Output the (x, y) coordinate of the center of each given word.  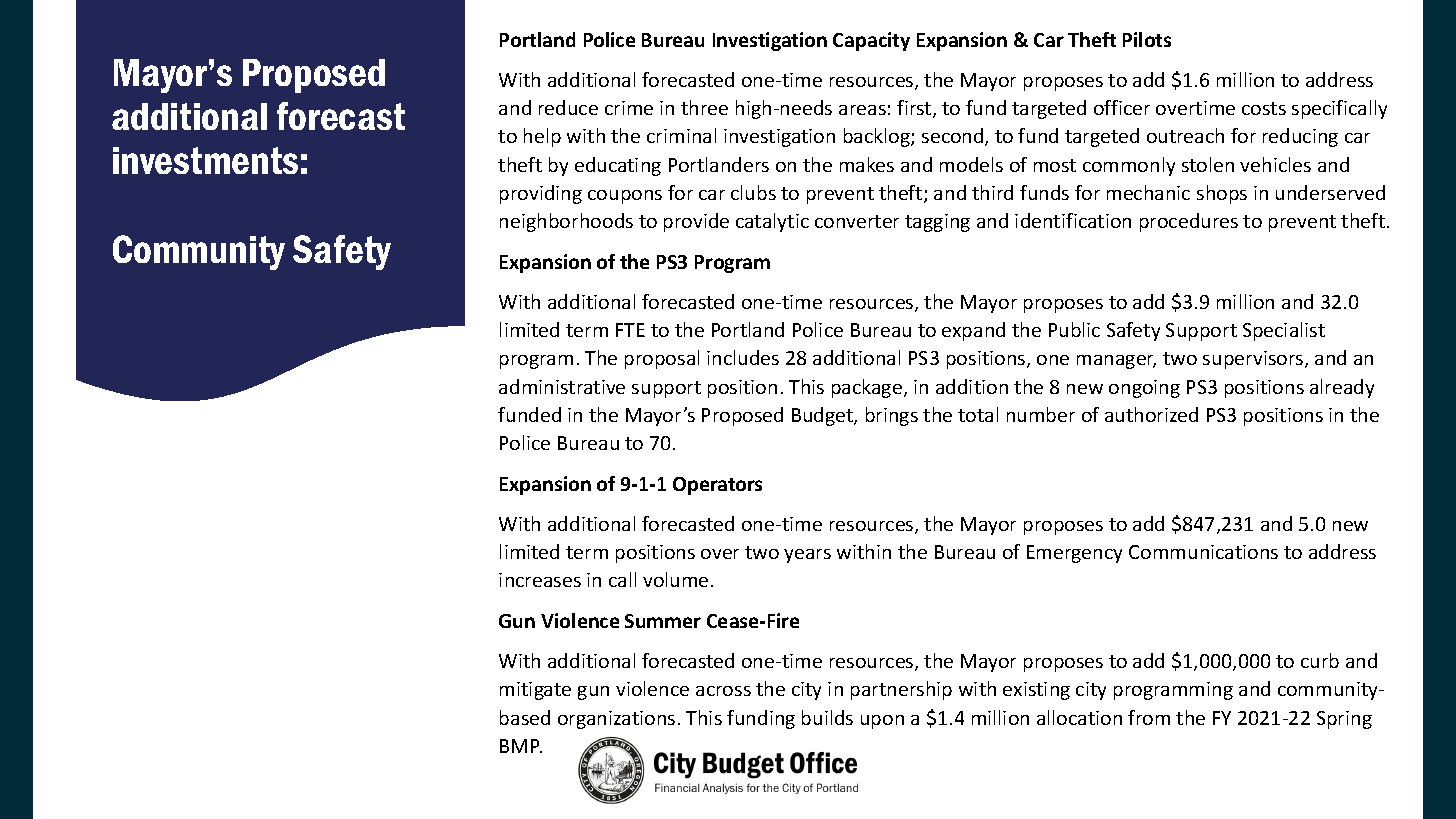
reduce (568, 107)
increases (540, 580)
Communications (1203, 552)
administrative (562, 386)
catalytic (772, 222)
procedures (1189, 222)
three (704, 107)
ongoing (1144, 389)
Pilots (1147, 39)
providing (541, 194)
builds (827, 717)
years (807, 556)
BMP (521, 746)
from (1149, 717)
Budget (823, 416)
